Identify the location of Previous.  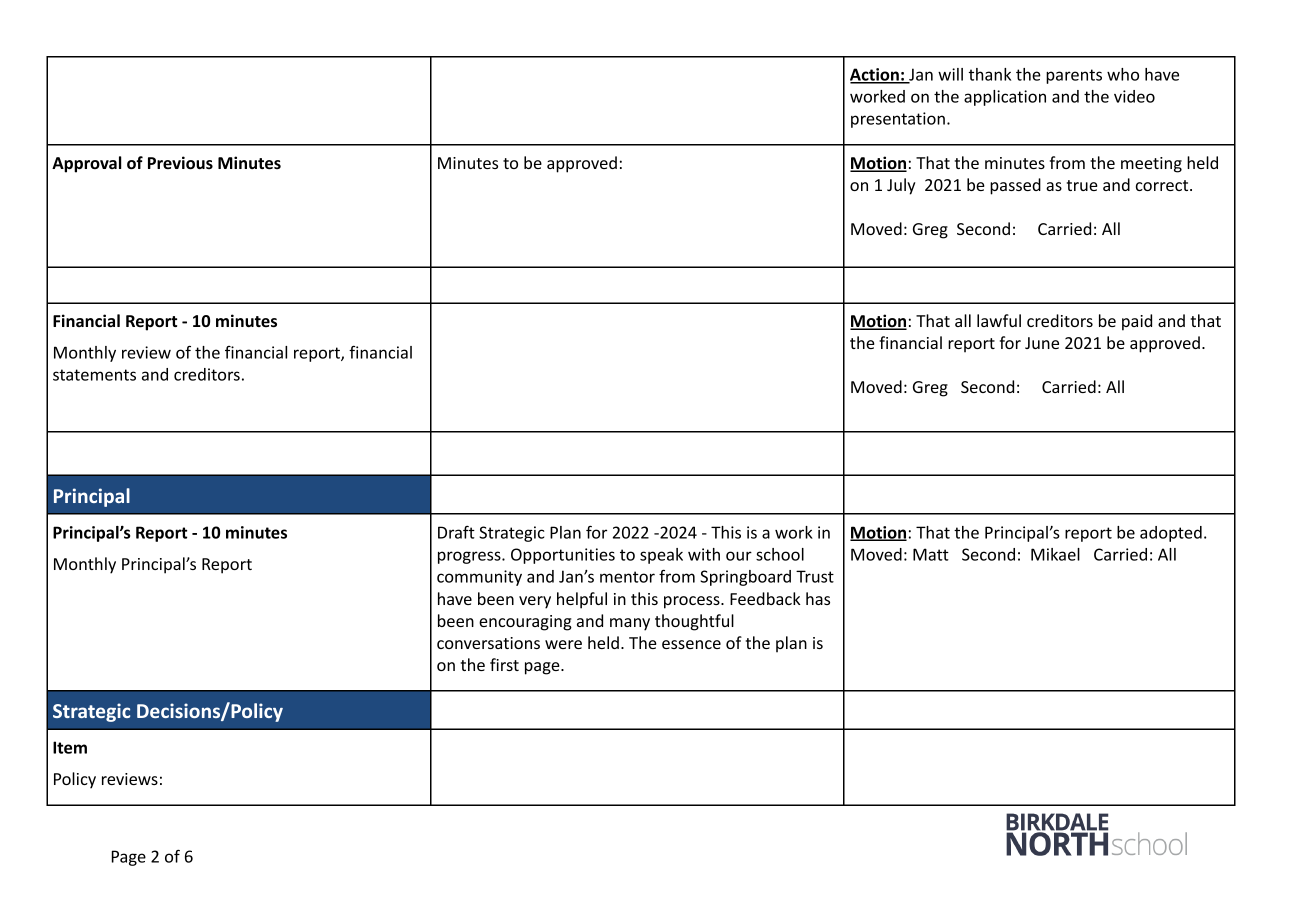
(180, 163).
